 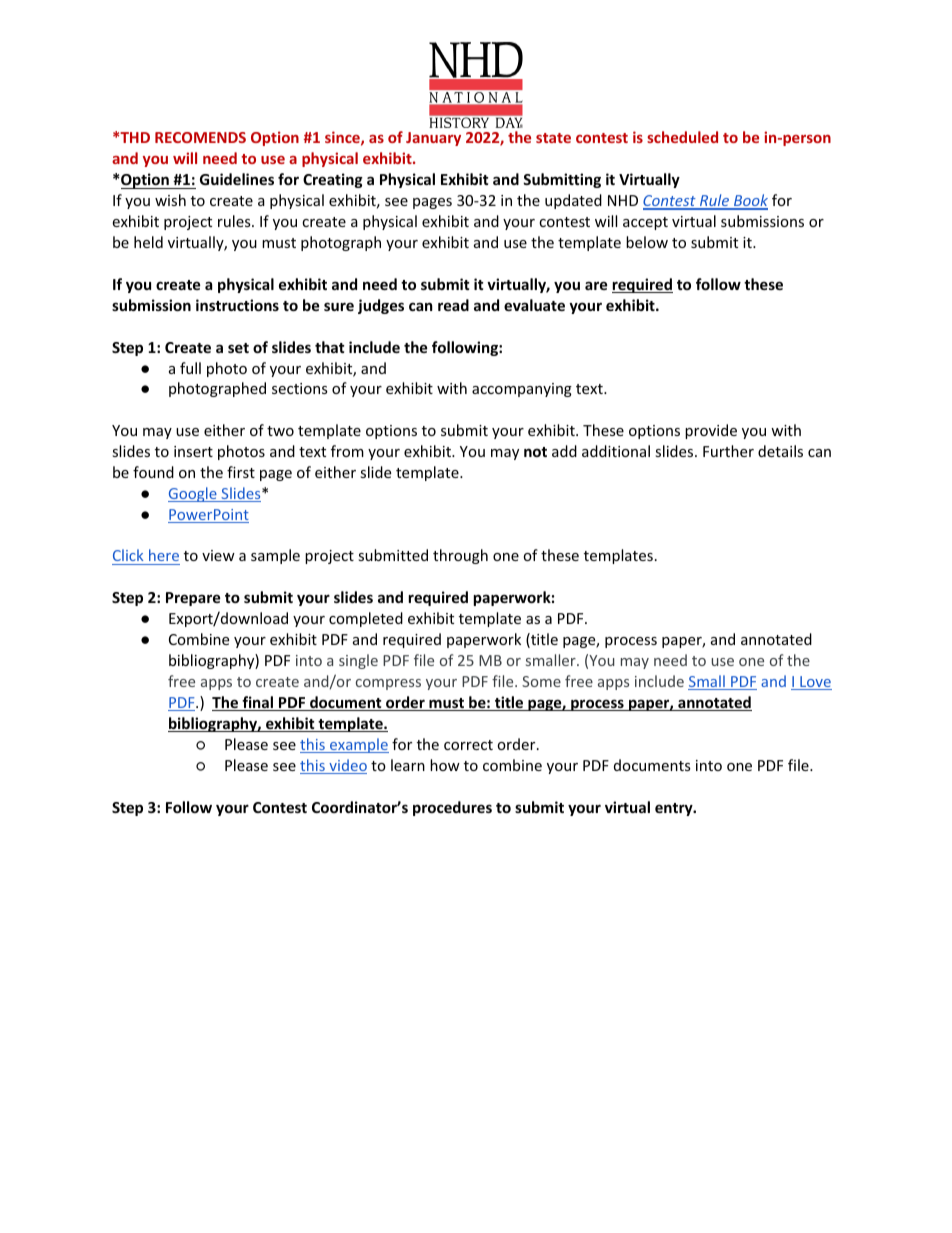 What do you see at coordinates (433, 139) in the page?
I see `January` at bounding box center [433, 139].
